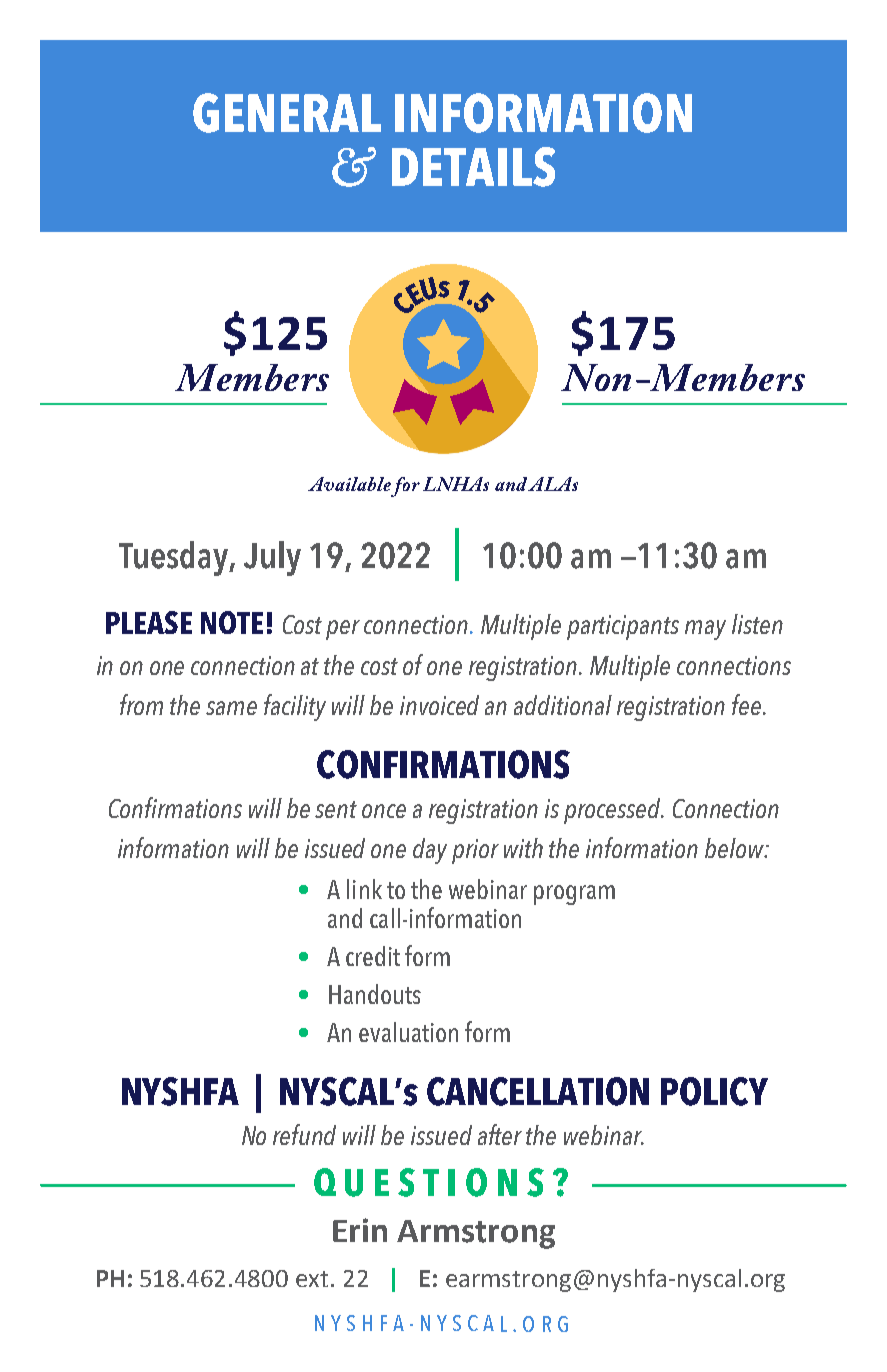 This document has height=1372, width=887. What do you see at coordinates (373, 956) in the document?
I see `credit` at bounding box center [373, 956].
